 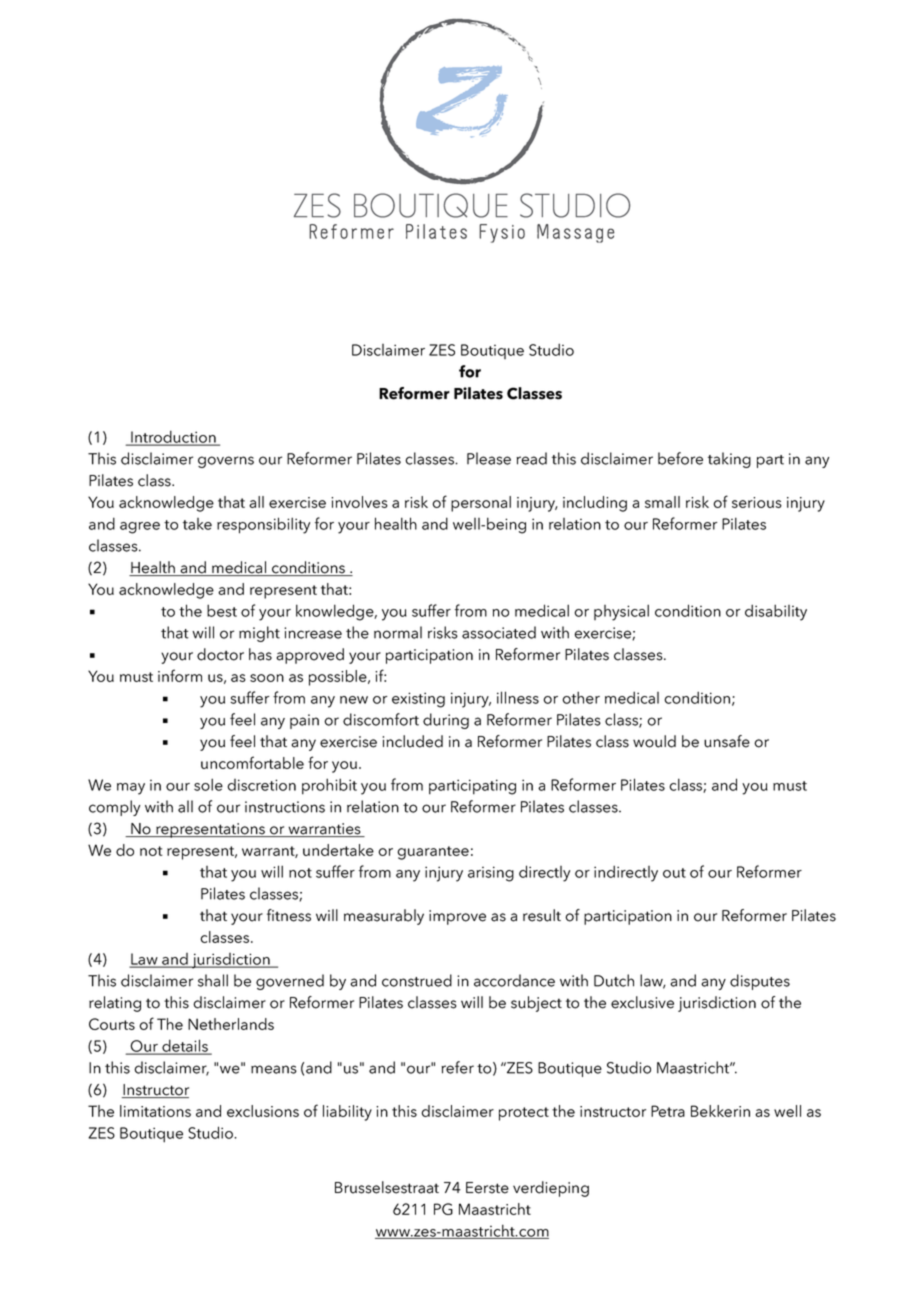 I want to click on before, so click(x=680, y=458).
